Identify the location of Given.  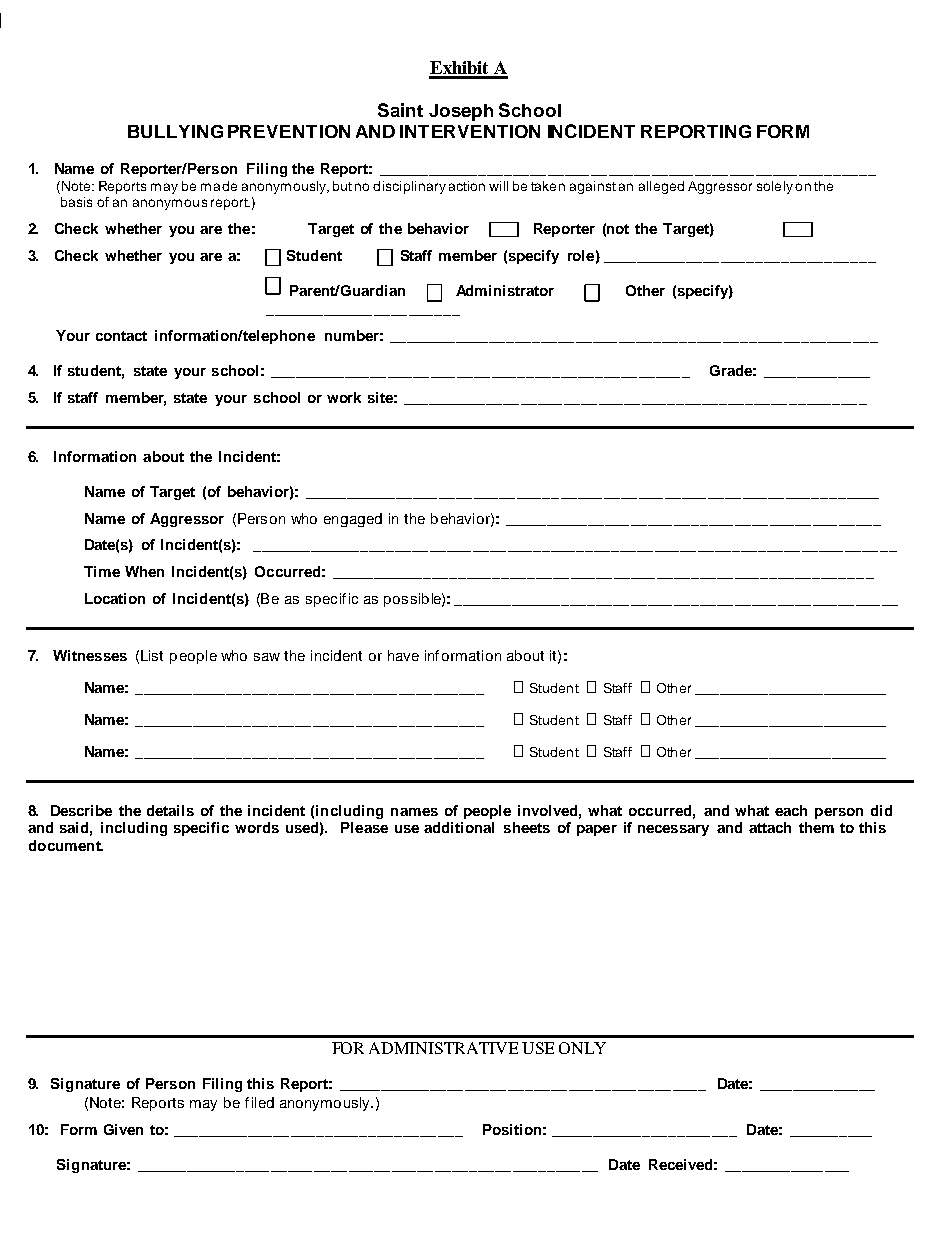
(123, 1129).
